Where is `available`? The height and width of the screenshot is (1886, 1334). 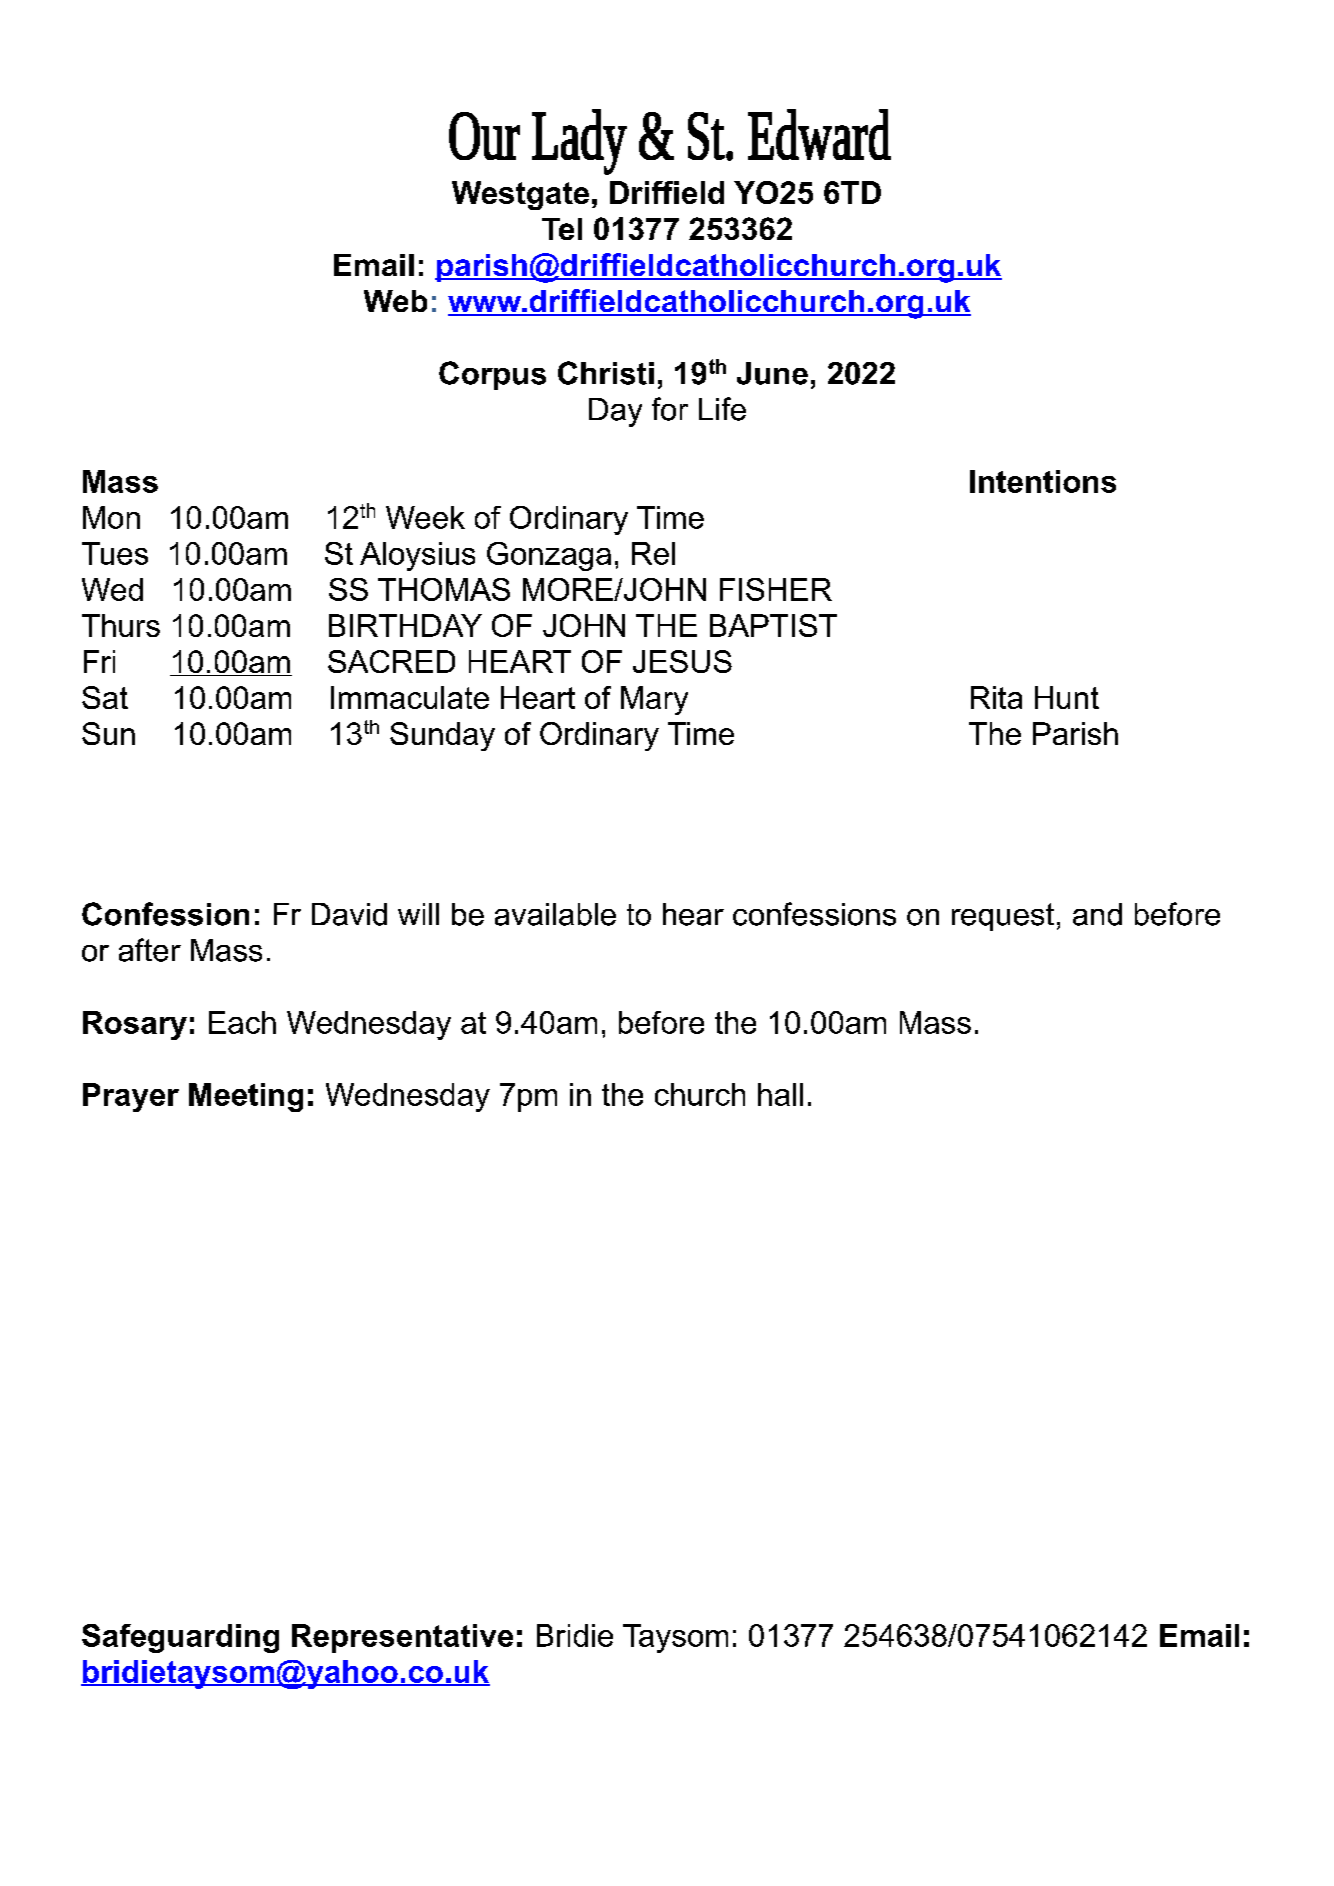 available is located at coordinates (555, 914).
